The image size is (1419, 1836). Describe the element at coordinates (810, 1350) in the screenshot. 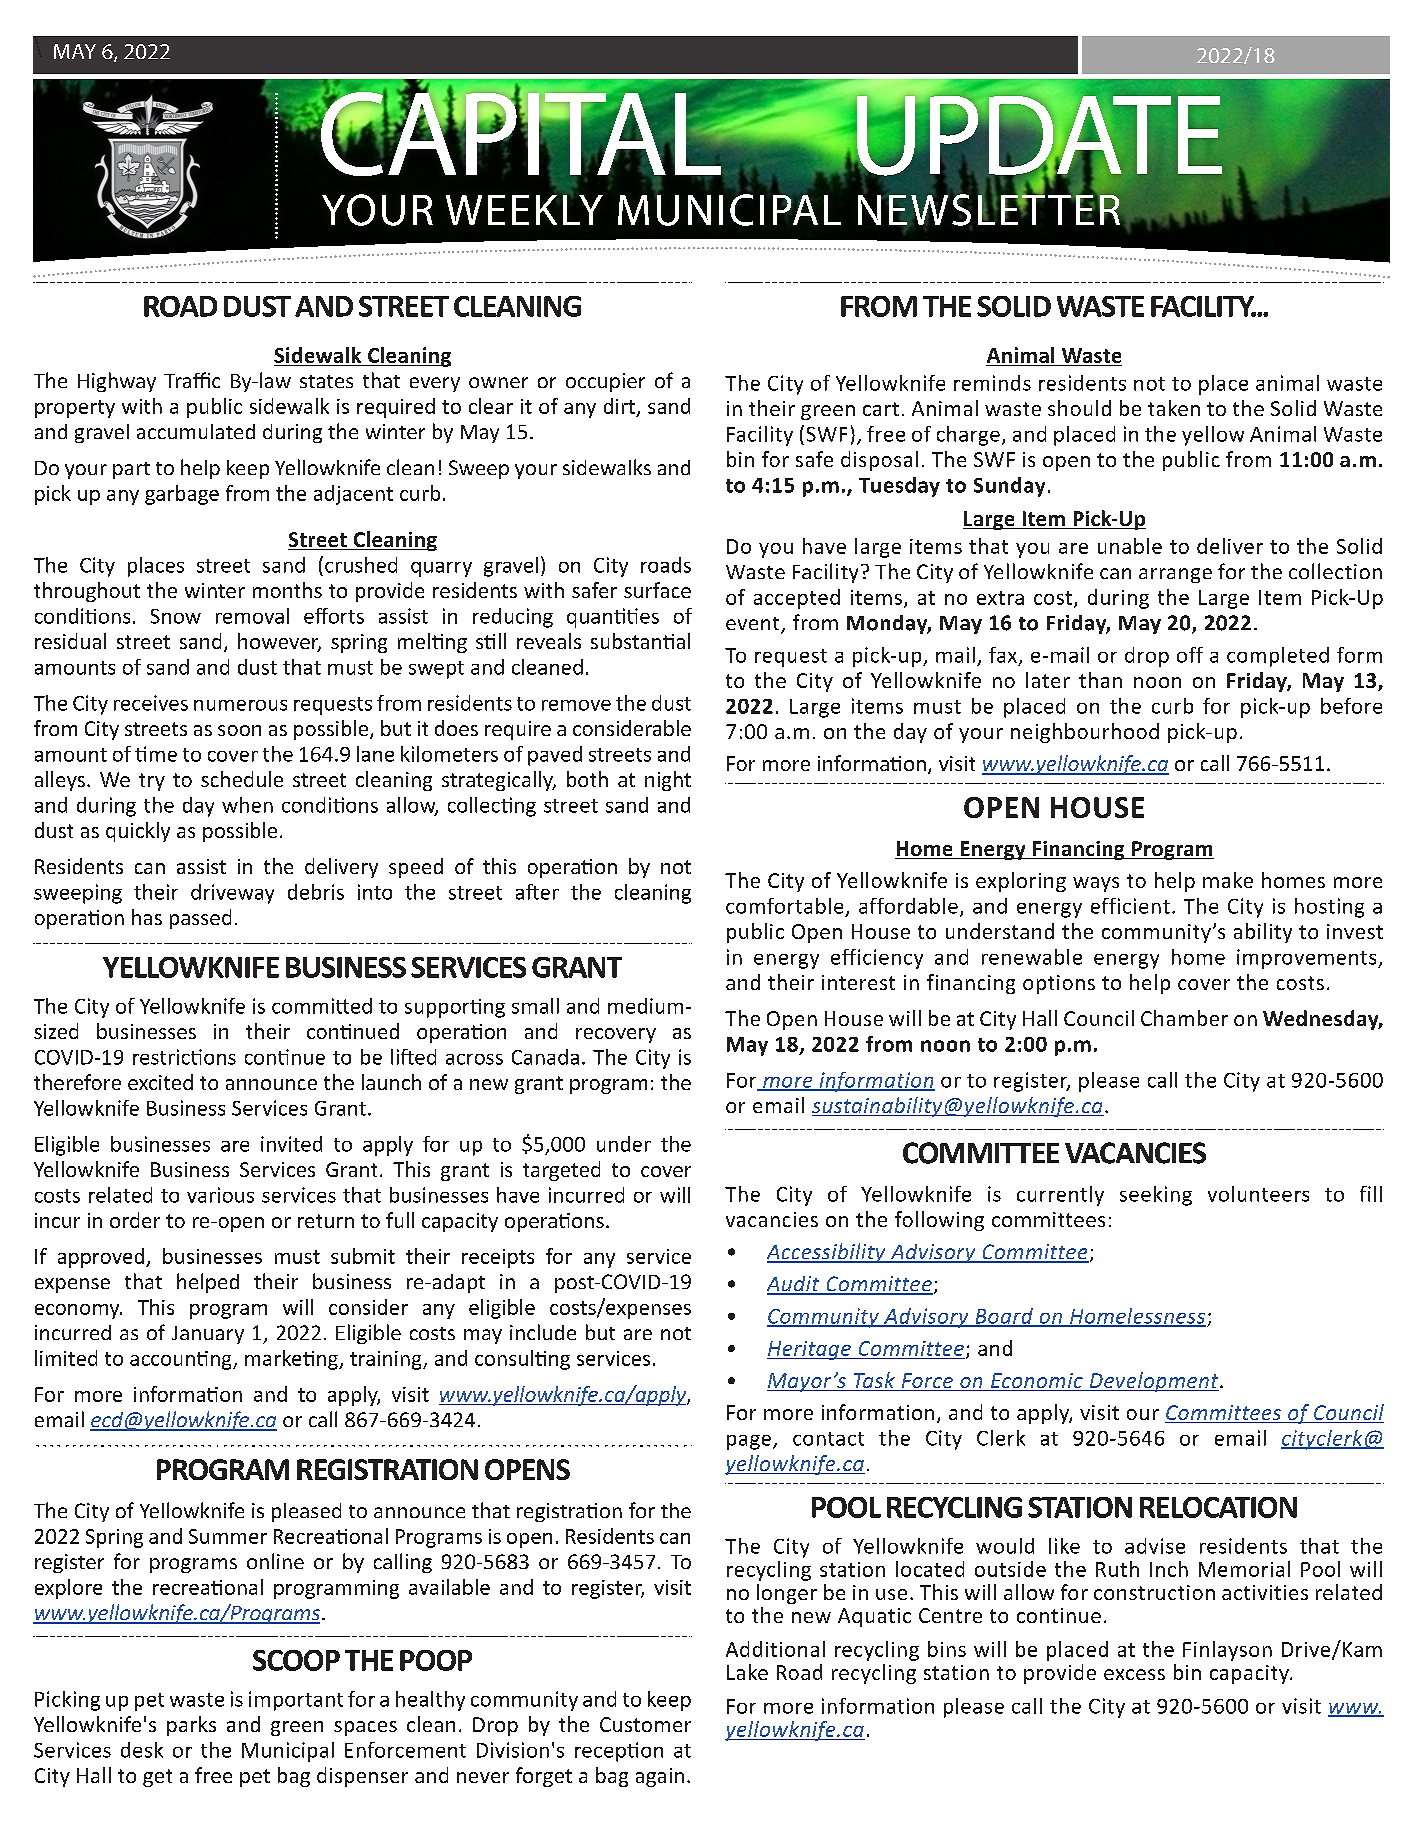

I see `Heritage` at that location.
